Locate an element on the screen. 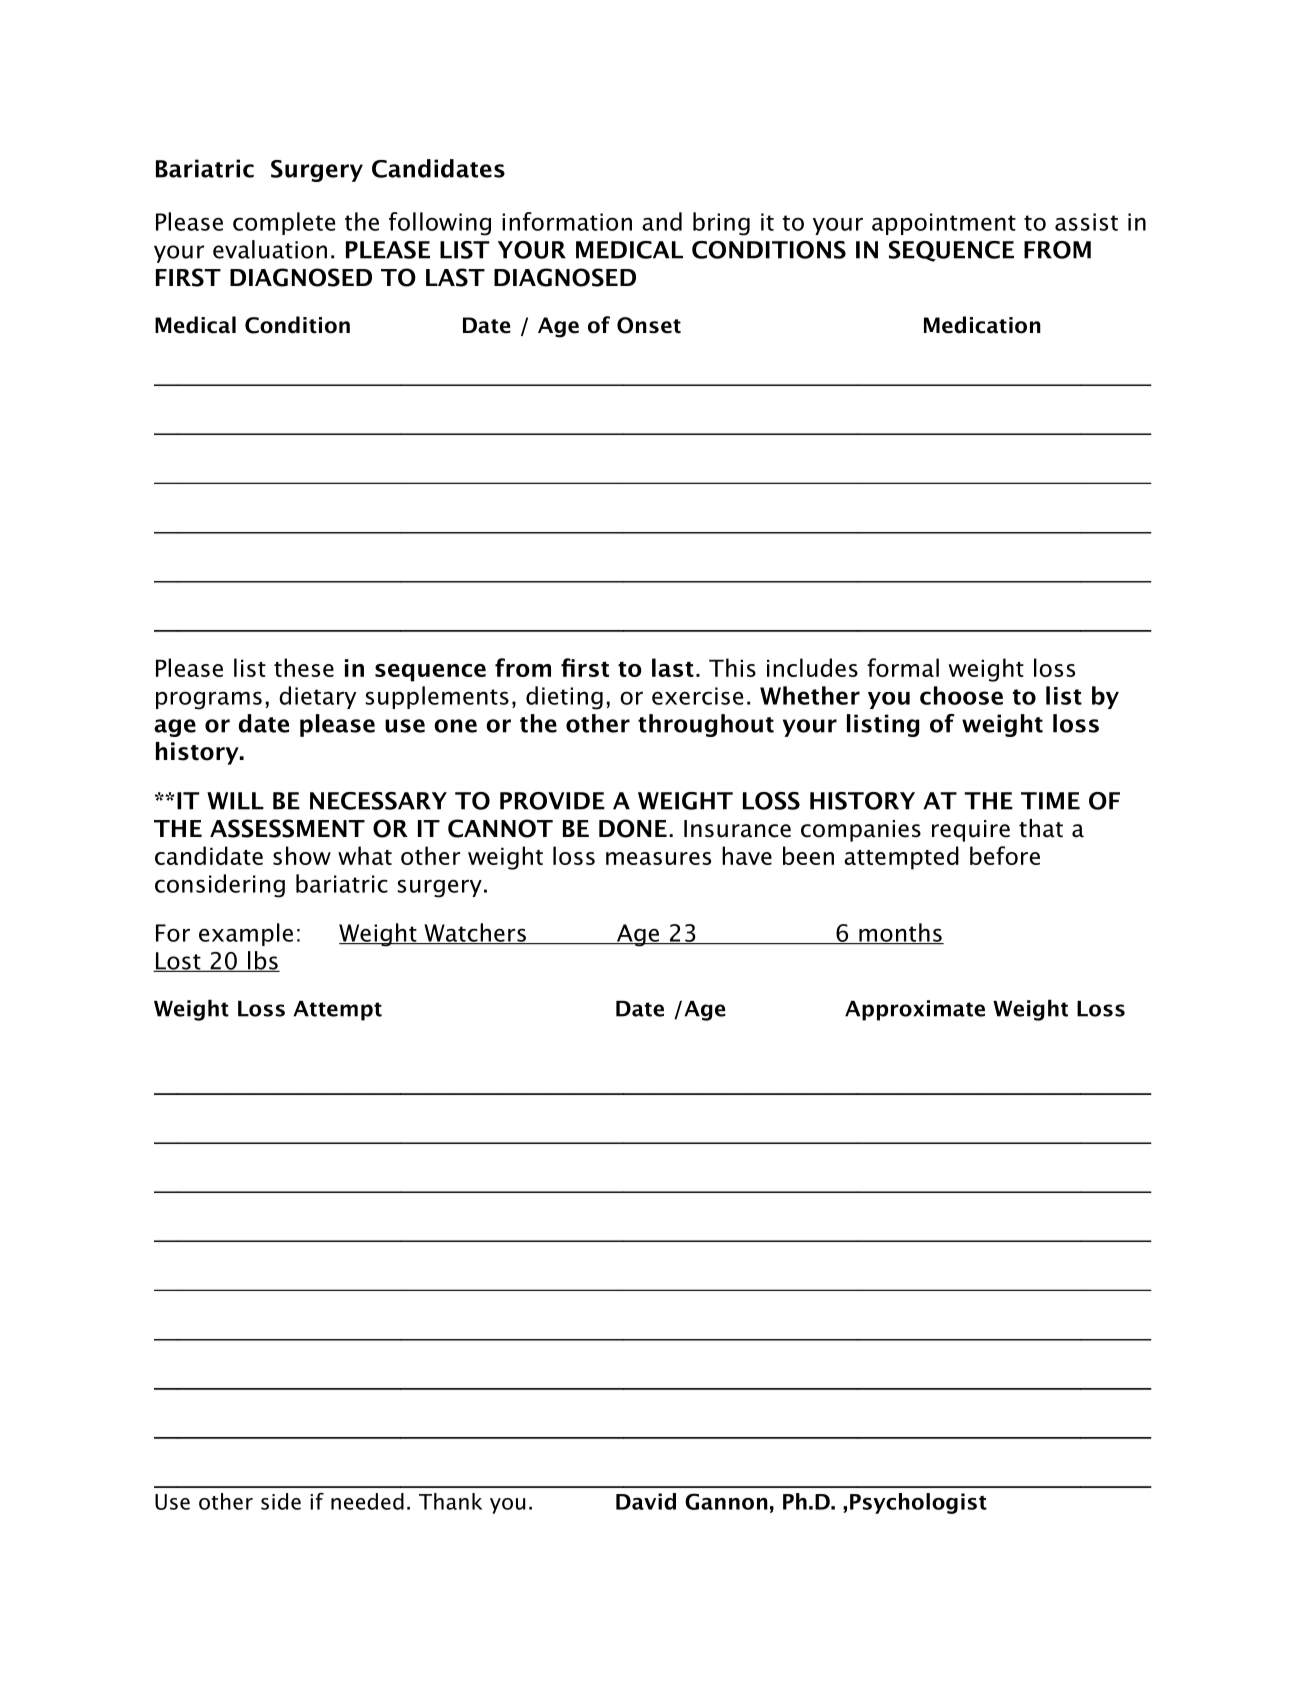 The image size is (1306, 1691). formal is located at coordinates (903, 667).
